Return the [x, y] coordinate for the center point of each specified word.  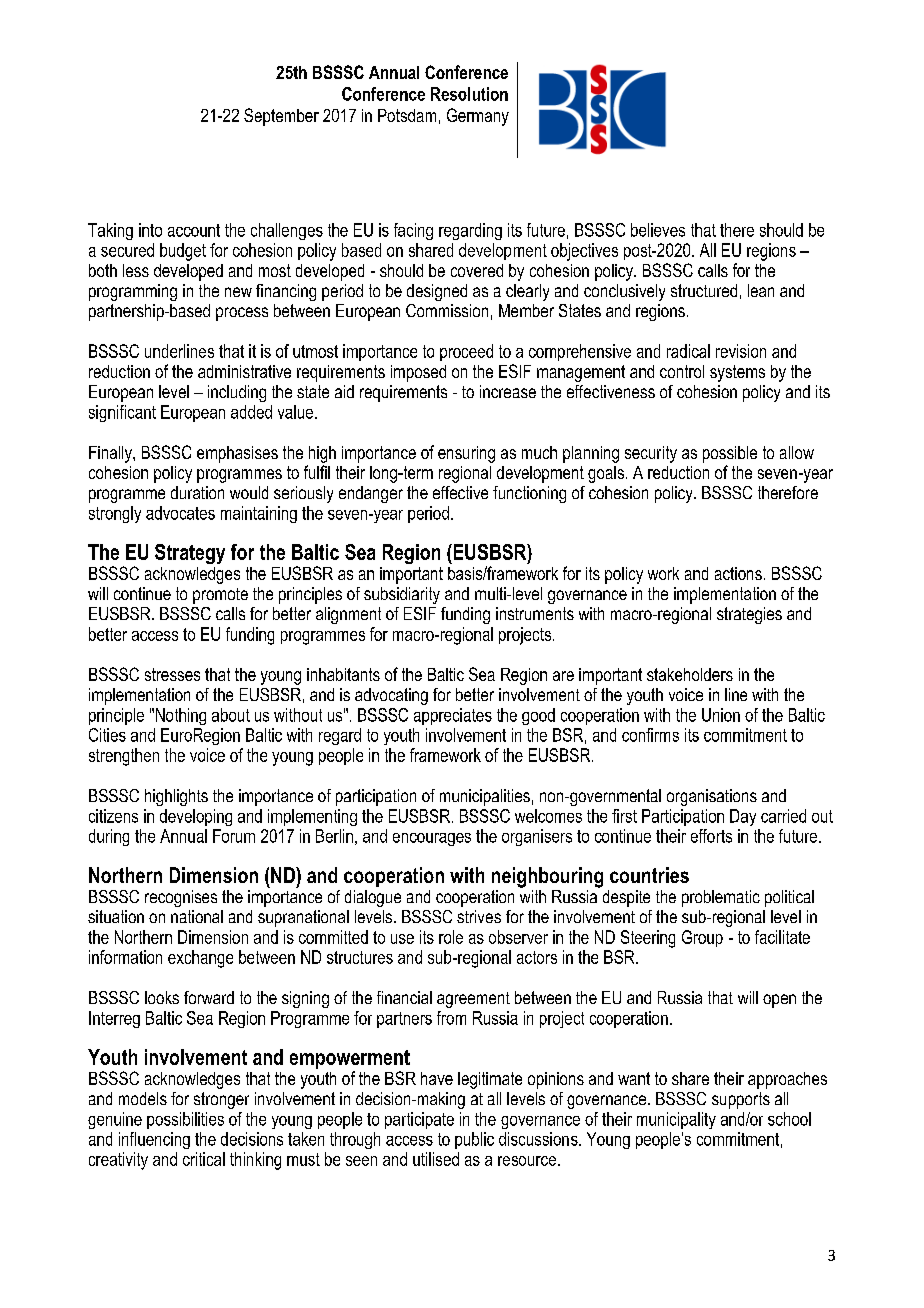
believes [658, 230]
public [474, 1140]
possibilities [185, 1120]
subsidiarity [402, 595]
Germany [478, 117]
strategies [749, 615]
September [281, 117]
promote [220, 596]
